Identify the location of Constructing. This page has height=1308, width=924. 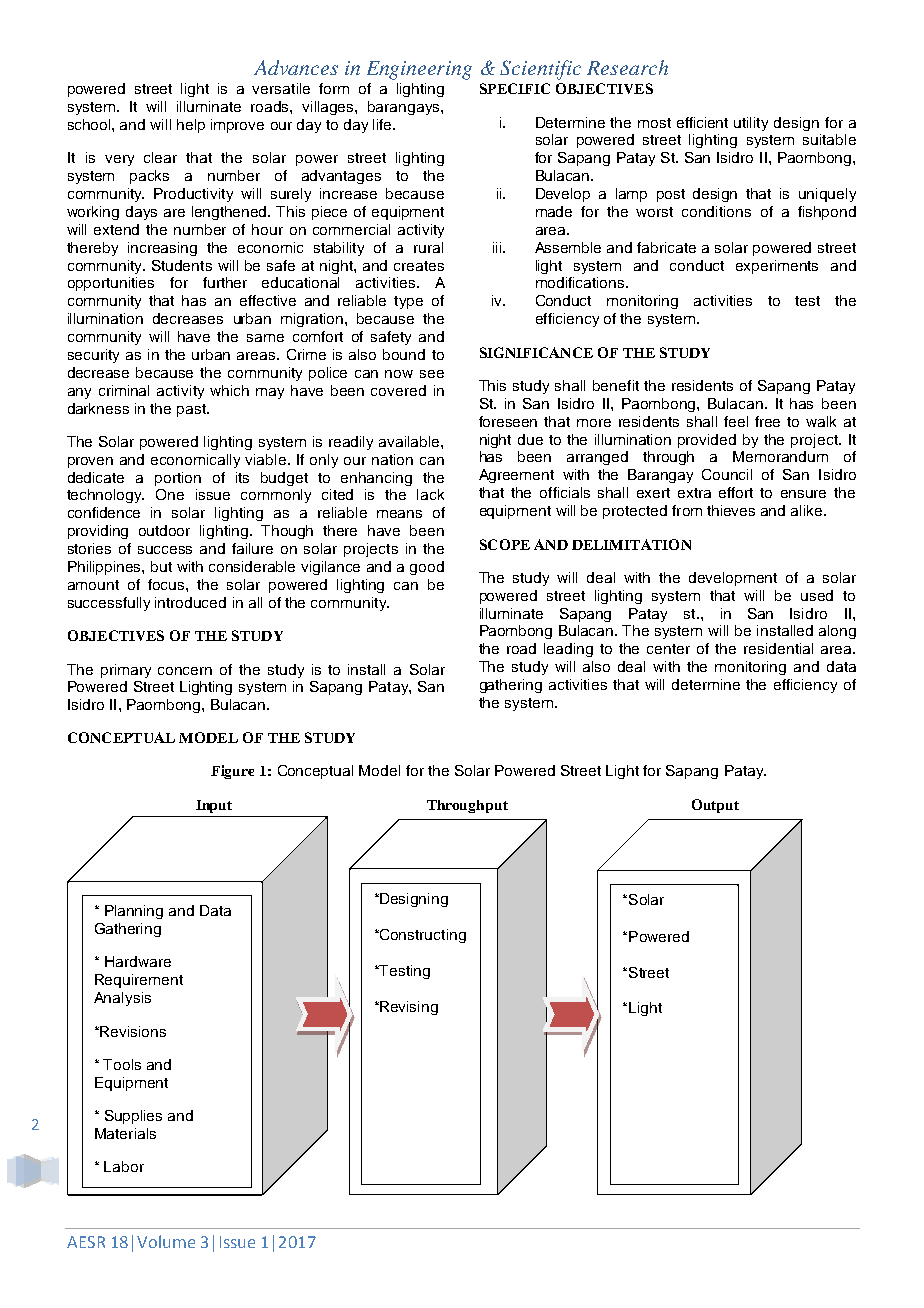
(422, 936).
